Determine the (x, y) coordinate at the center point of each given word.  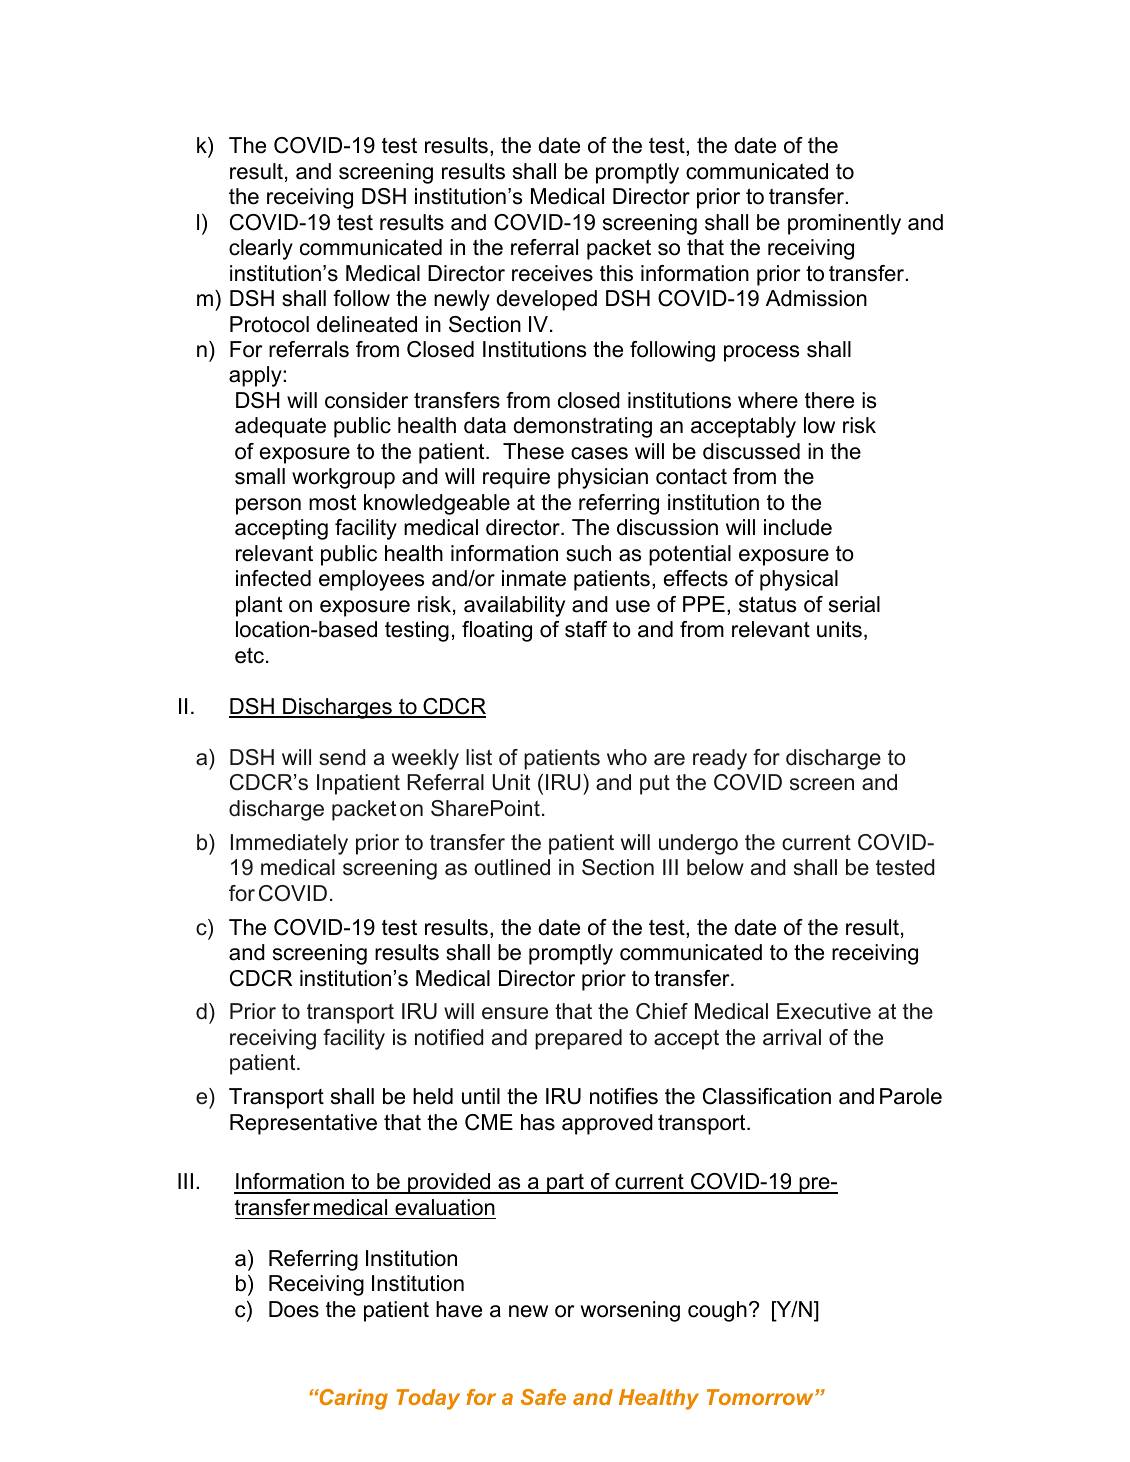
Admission (816, 298)
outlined (512, 867)
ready (720, 759)
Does (294, 1309)
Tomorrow (761, 1397)
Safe (543, 1397)
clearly (261, 249)
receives (552, 273)
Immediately (289, 844)
